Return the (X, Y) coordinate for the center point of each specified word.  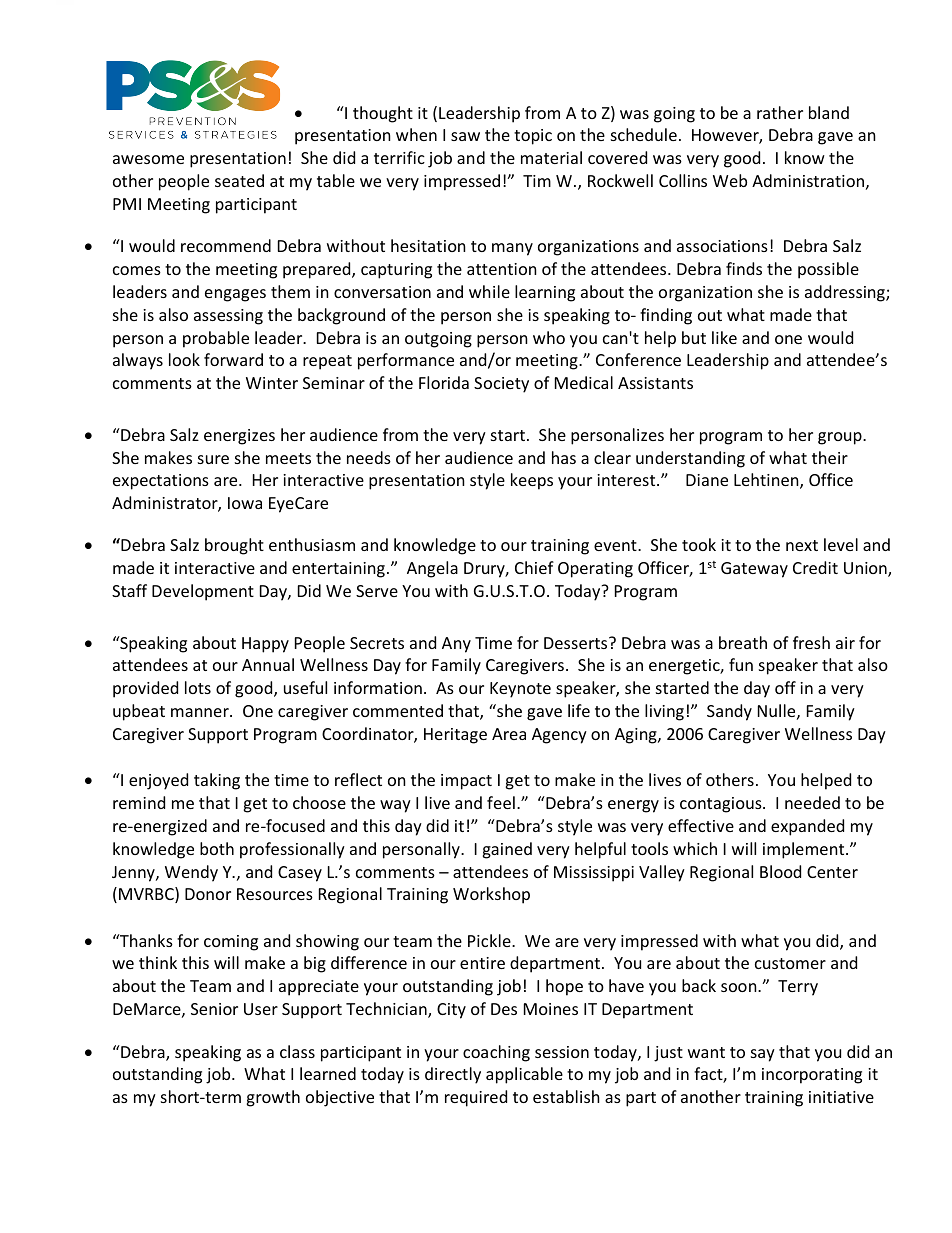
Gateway (754, 570)
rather (780, 112)
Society (501, 385)
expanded (807, 827)
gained (507, 850)
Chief (534, 567)
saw (465, 136)
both (217, 848)
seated (239, 180)
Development (203, 592)
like (724, 337)
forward (233, 359)
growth (273, 1098)
